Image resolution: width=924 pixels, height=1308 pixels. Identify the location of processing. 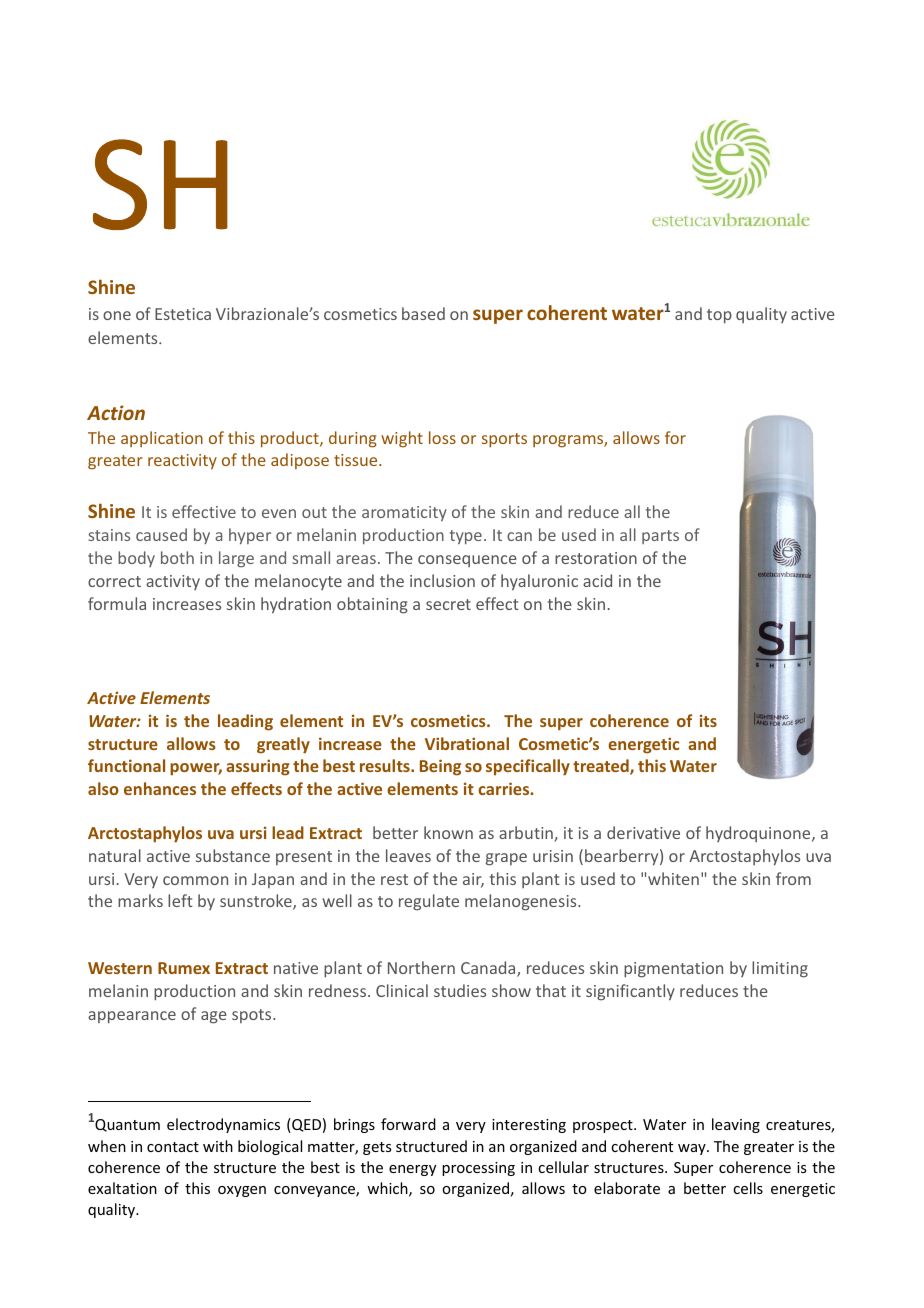
(478, 1169).
